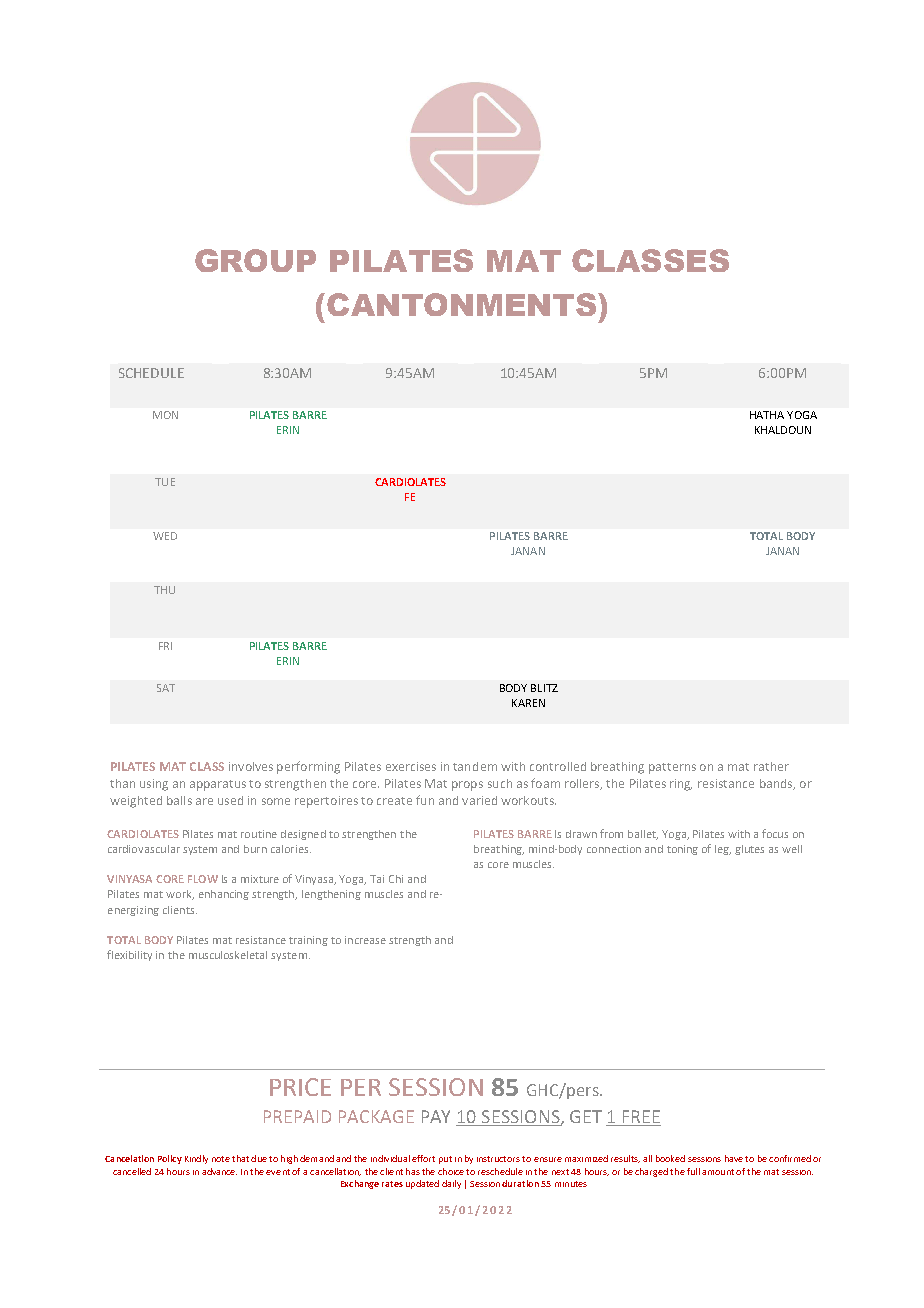  I want to click on KAREN, so click(528, 703).
